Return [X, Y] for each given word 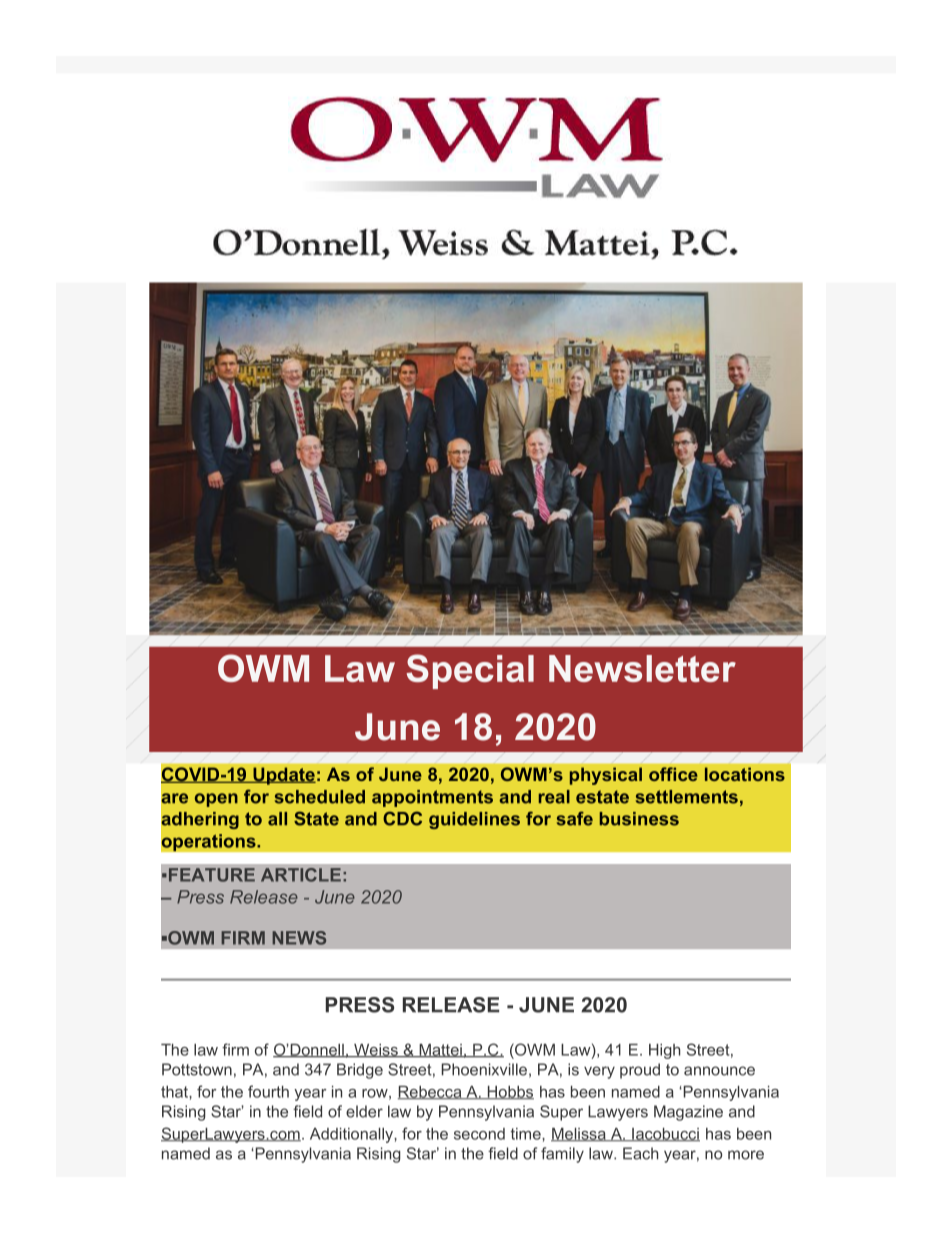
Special [470, 671]
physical [606, 776]
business [639, 819]
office [673, 774]
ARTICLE [301, 875]
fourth [268, 1091]
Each [640, 1153]
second [479, 1134]
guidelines [474, 820]
